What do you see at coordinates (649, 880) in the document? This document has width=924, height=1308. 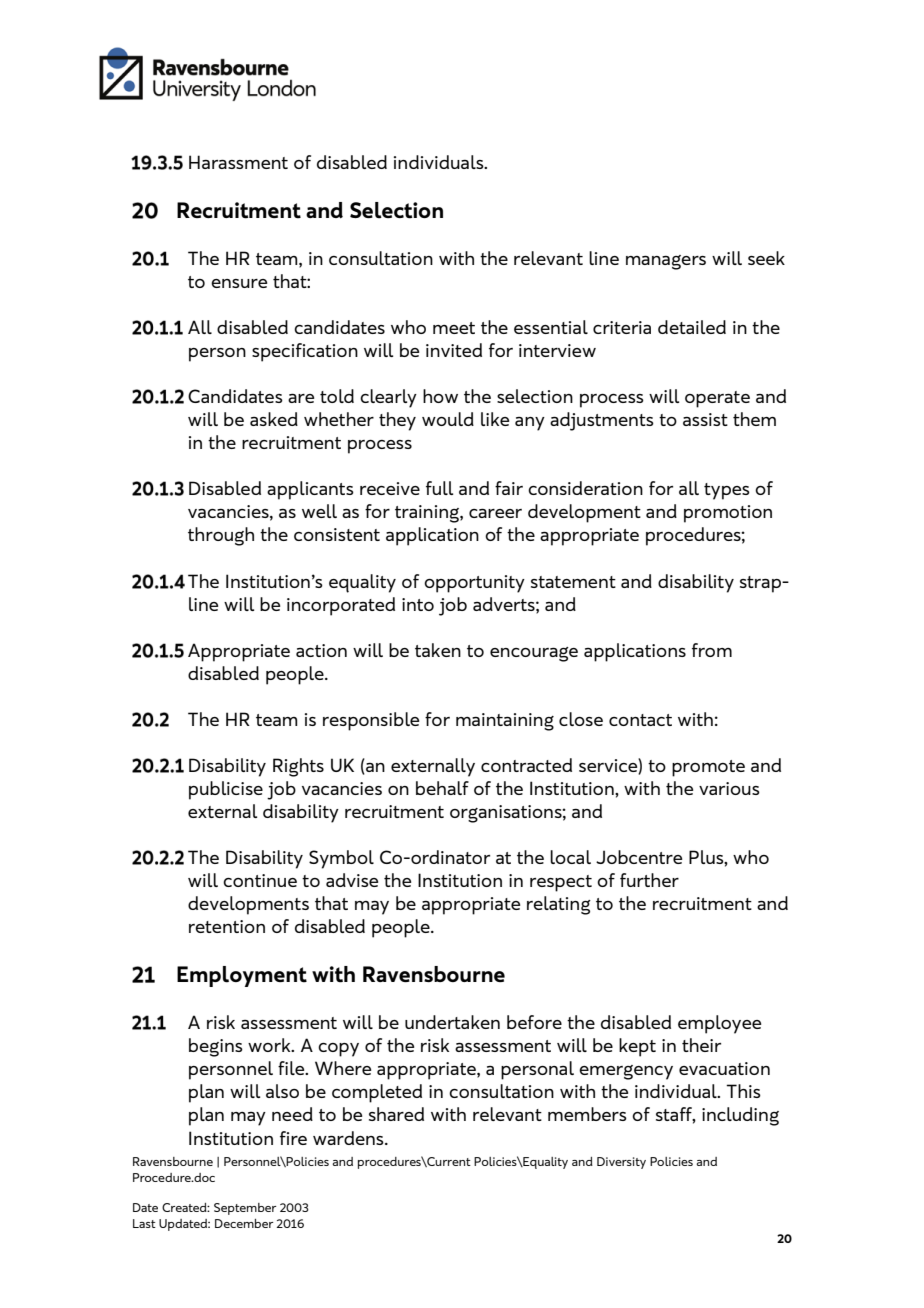 I see `further` at bounding box center [649, 880].
